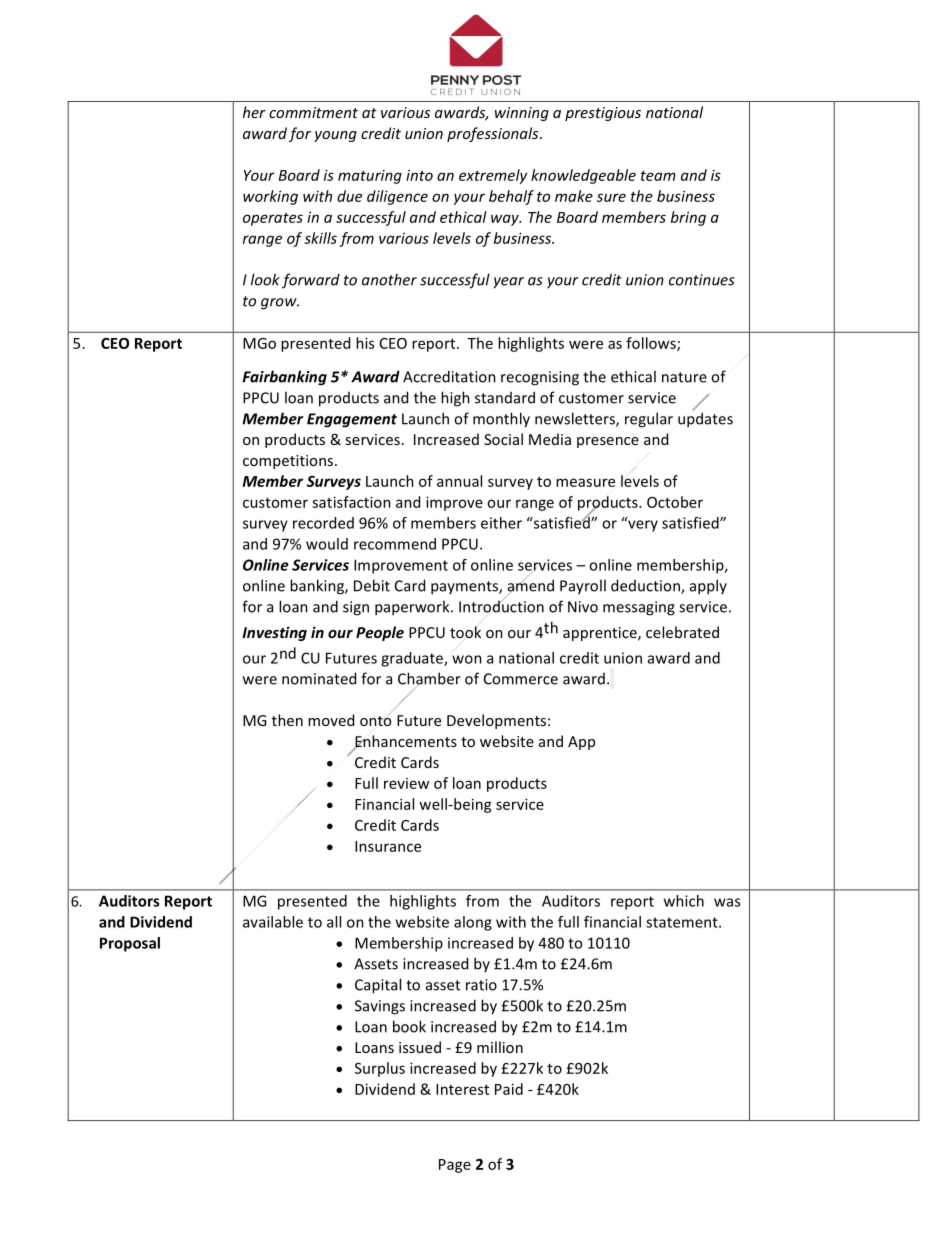 The width and height of the screenshot is (952, 1233). What do you see at coordinates (289, 462) in the screenshot?
I see `competitions` at bounding box center [289, 462].
